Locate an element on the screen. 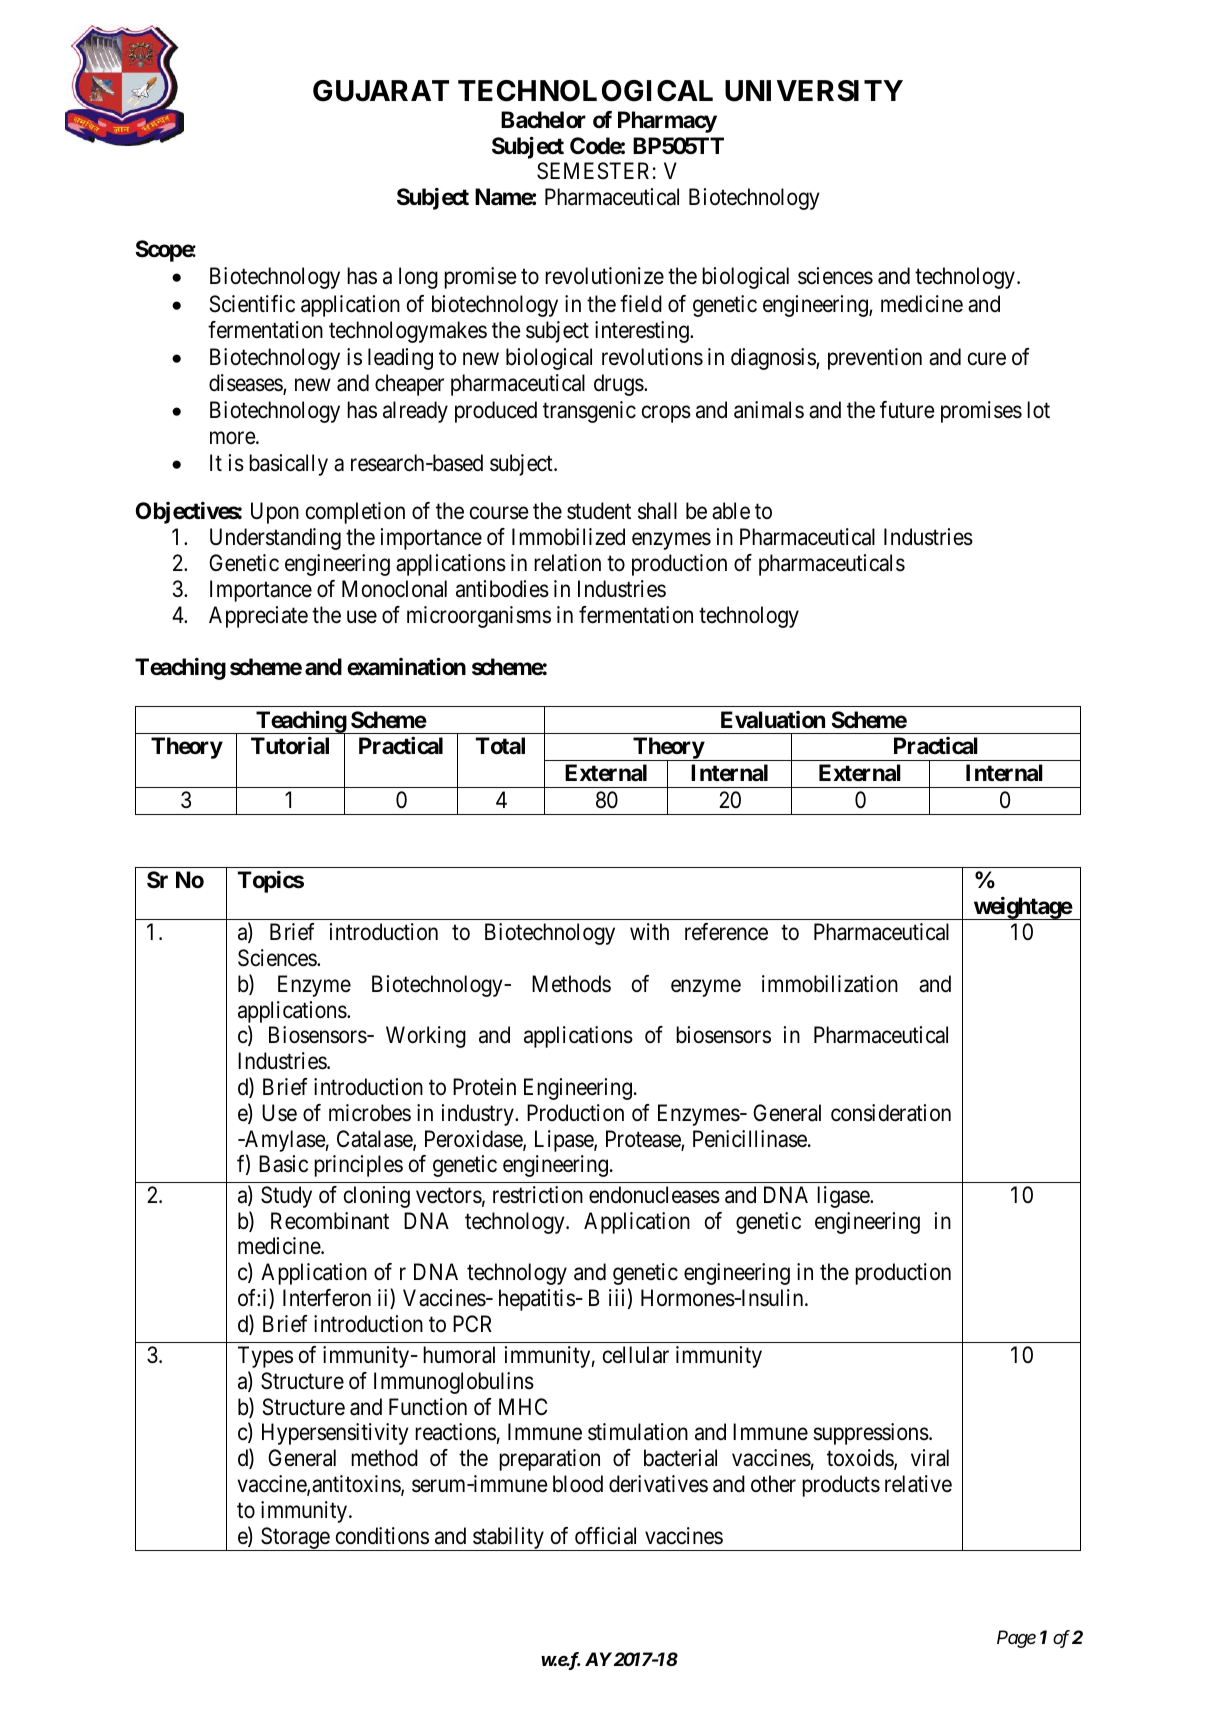  UNIVERSITY is located at coordinates (814, 91).
